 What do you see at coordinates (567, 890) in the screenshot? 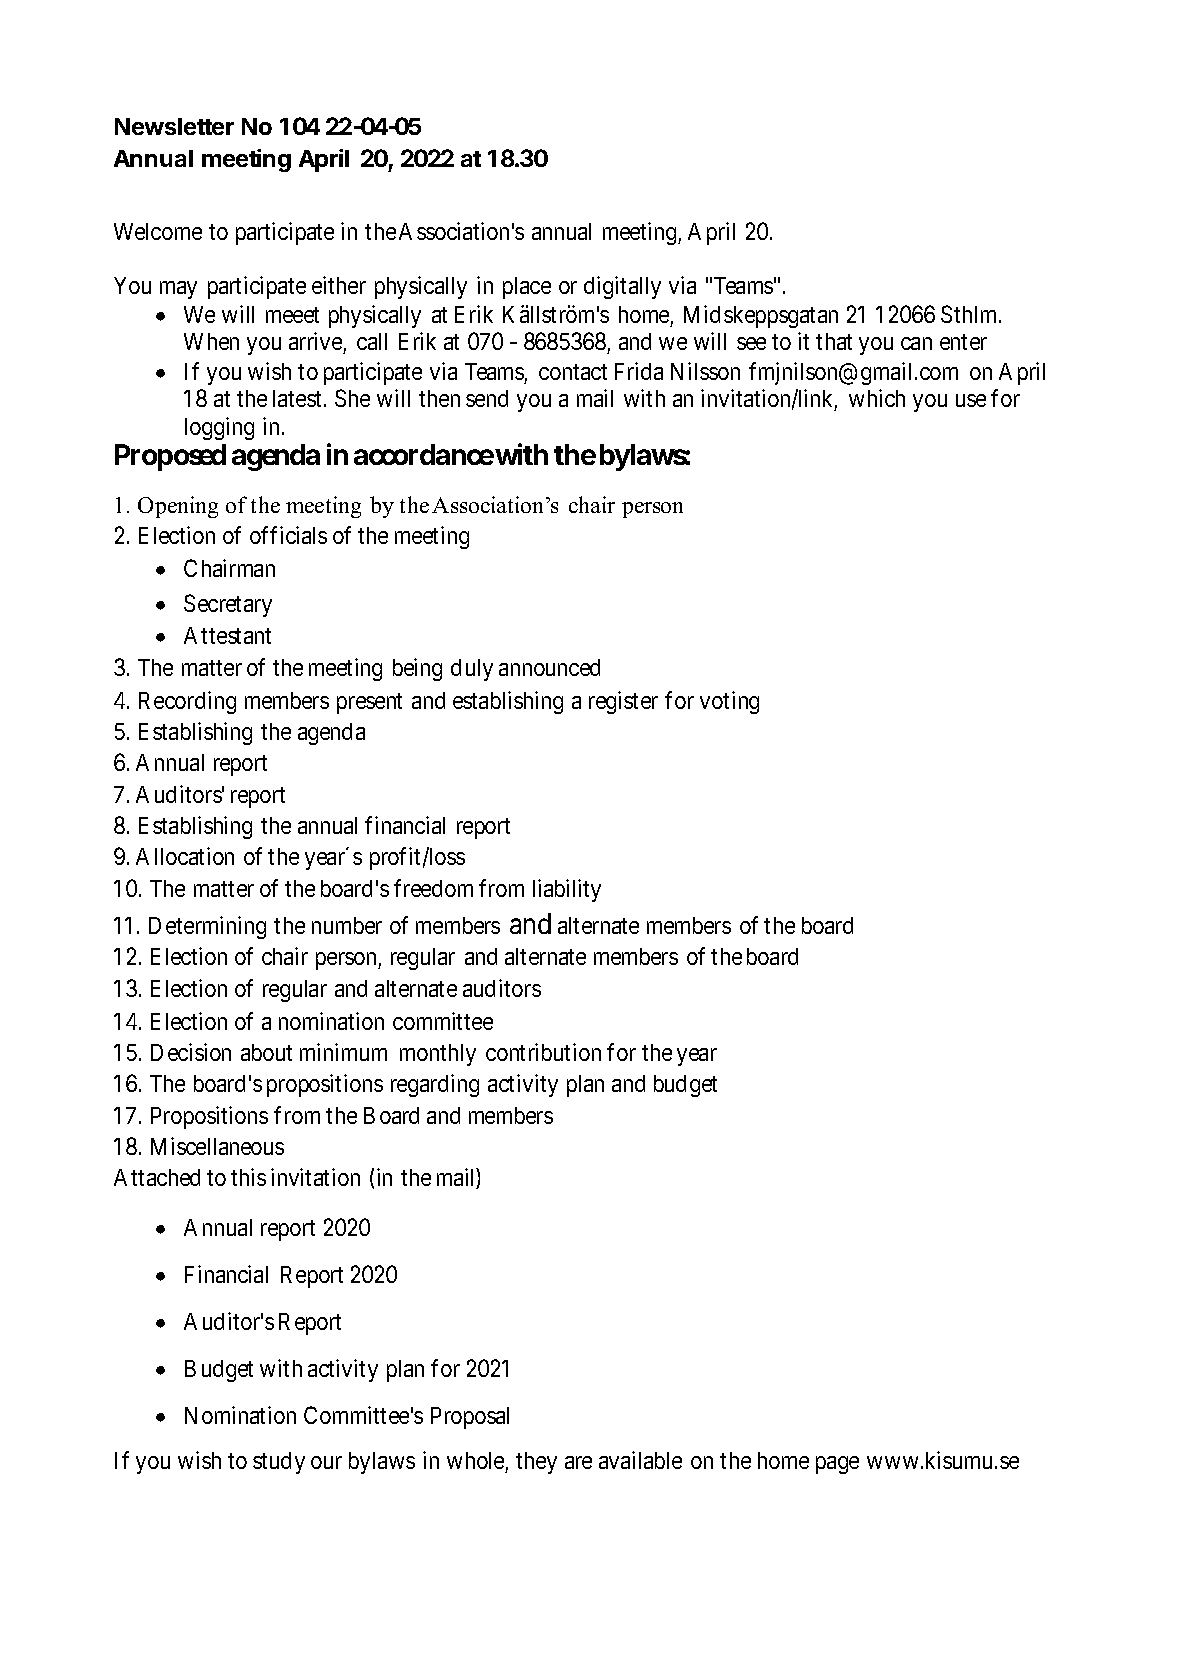
I see `liability` at bounding box center [567, 890].
